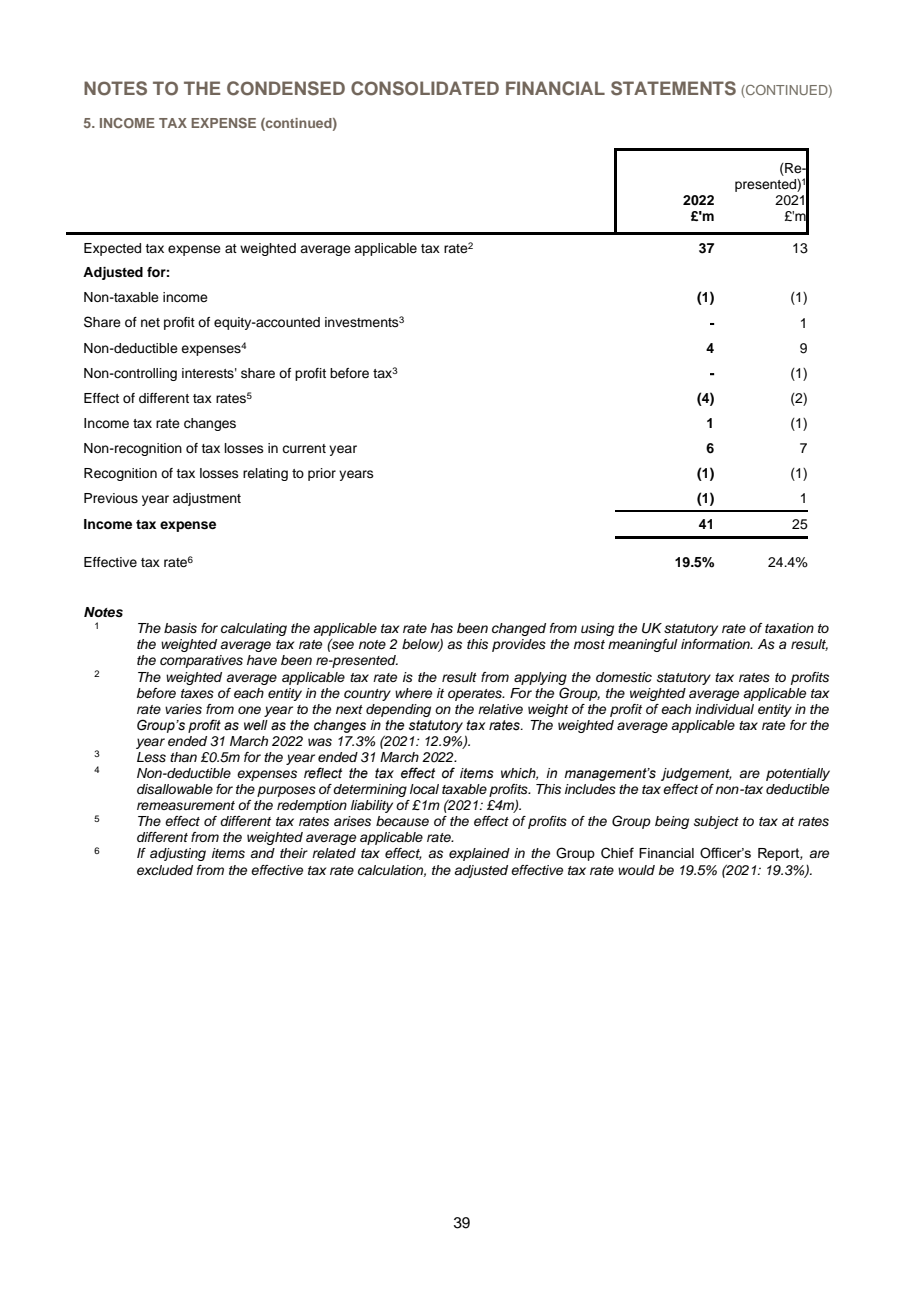 The width and height of the document is (924, 1308). Describe the element at coordinates (207, 499) in the document. I see `adjustment` at that location.
